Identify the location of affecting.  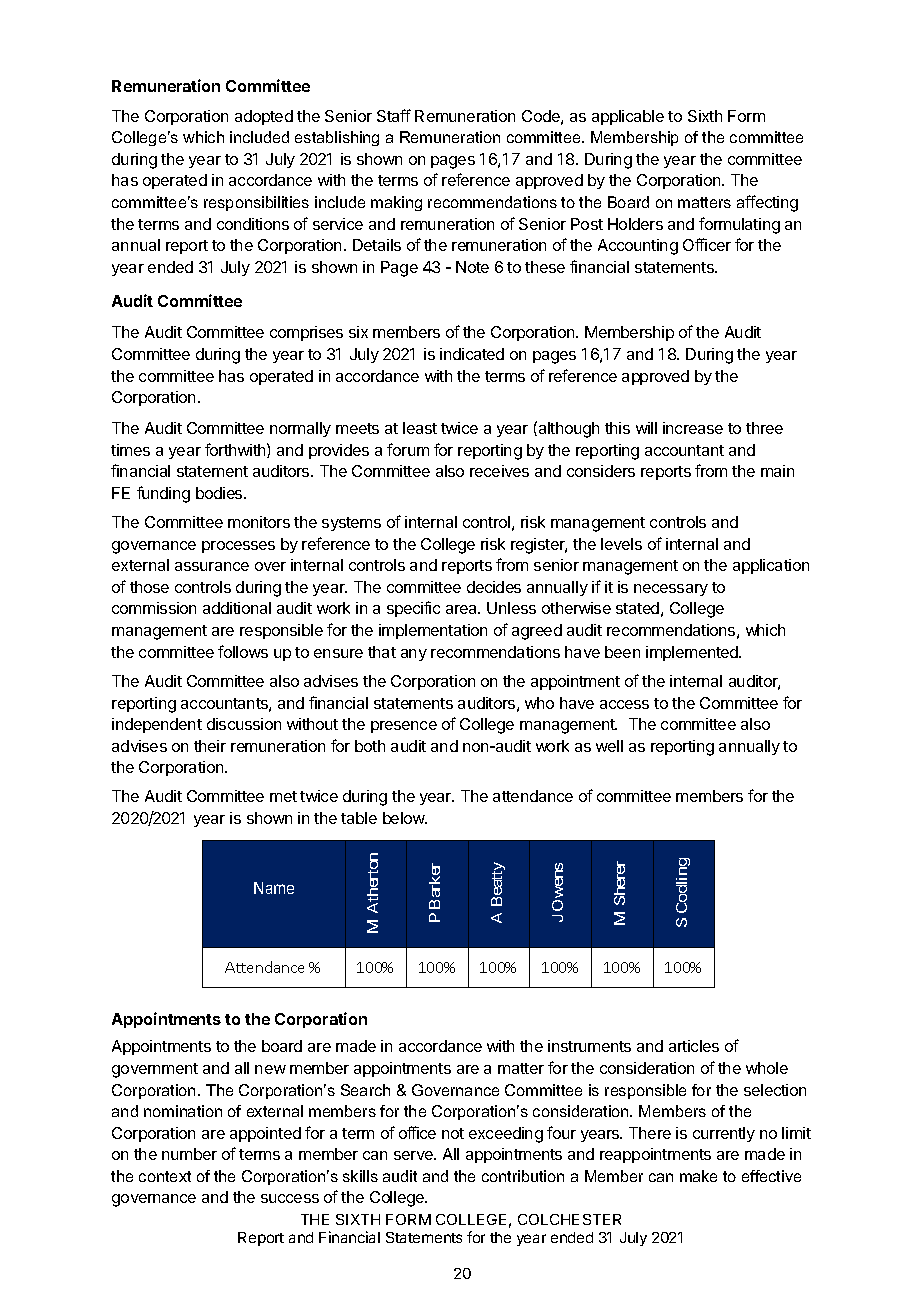
(767, 203).
